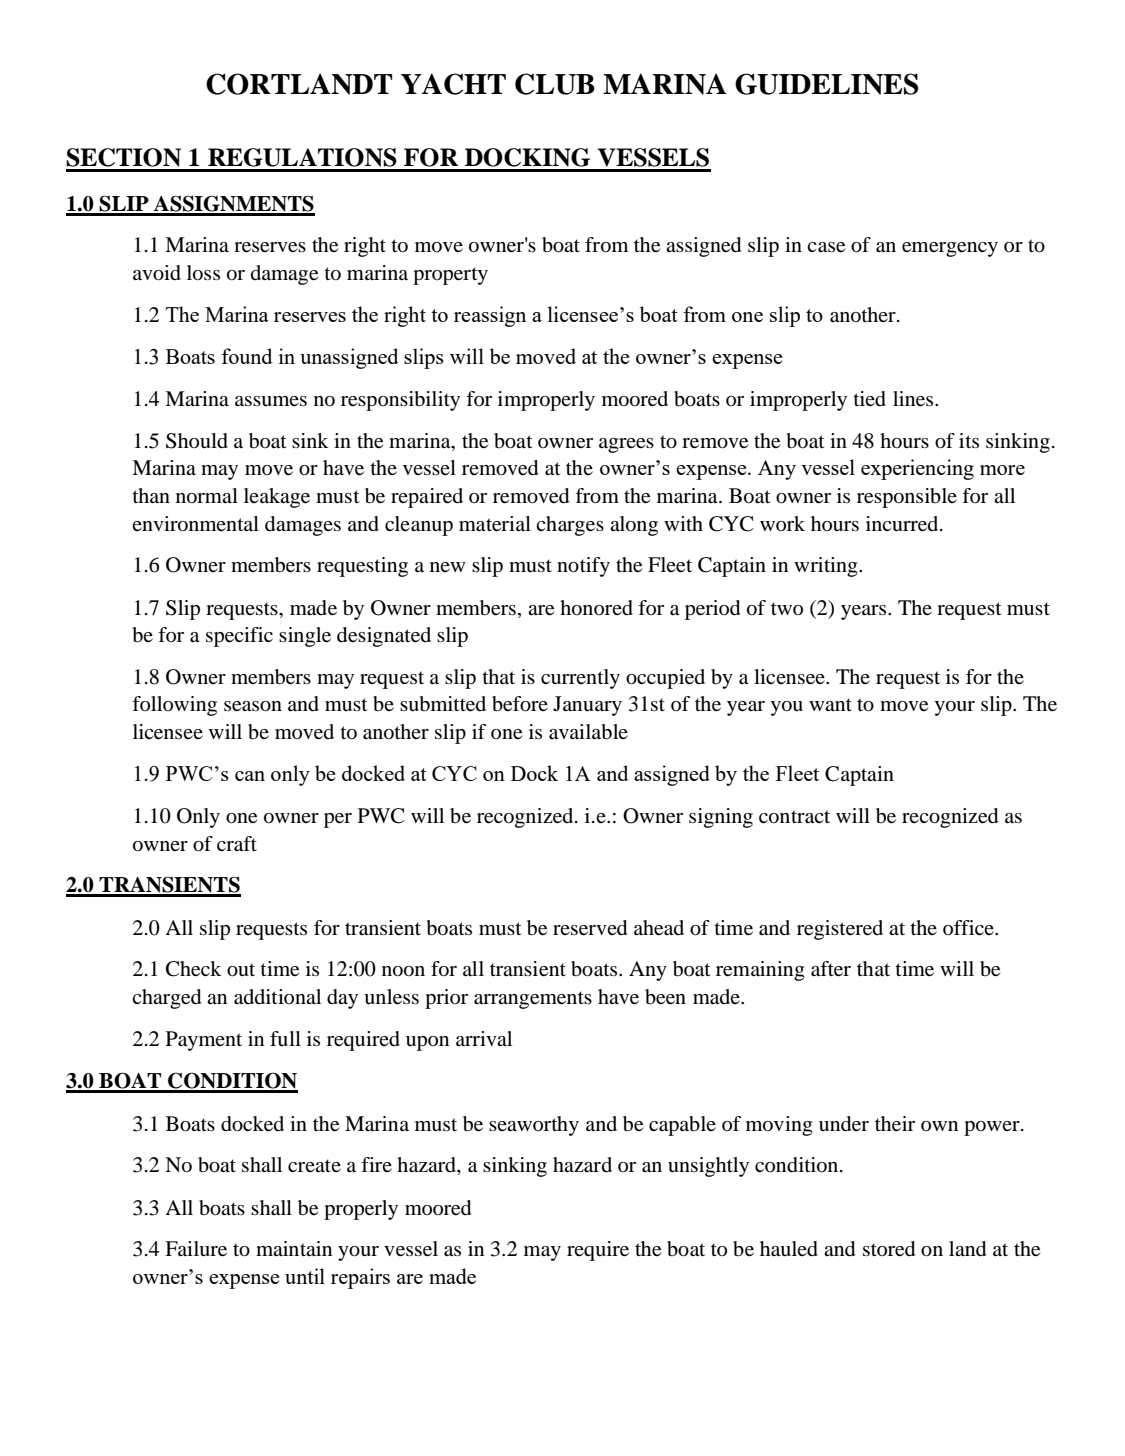  What do you see at coordinates (590, 928) in the screenshot?
I see `reserved` at bounding box center [590, 928].
